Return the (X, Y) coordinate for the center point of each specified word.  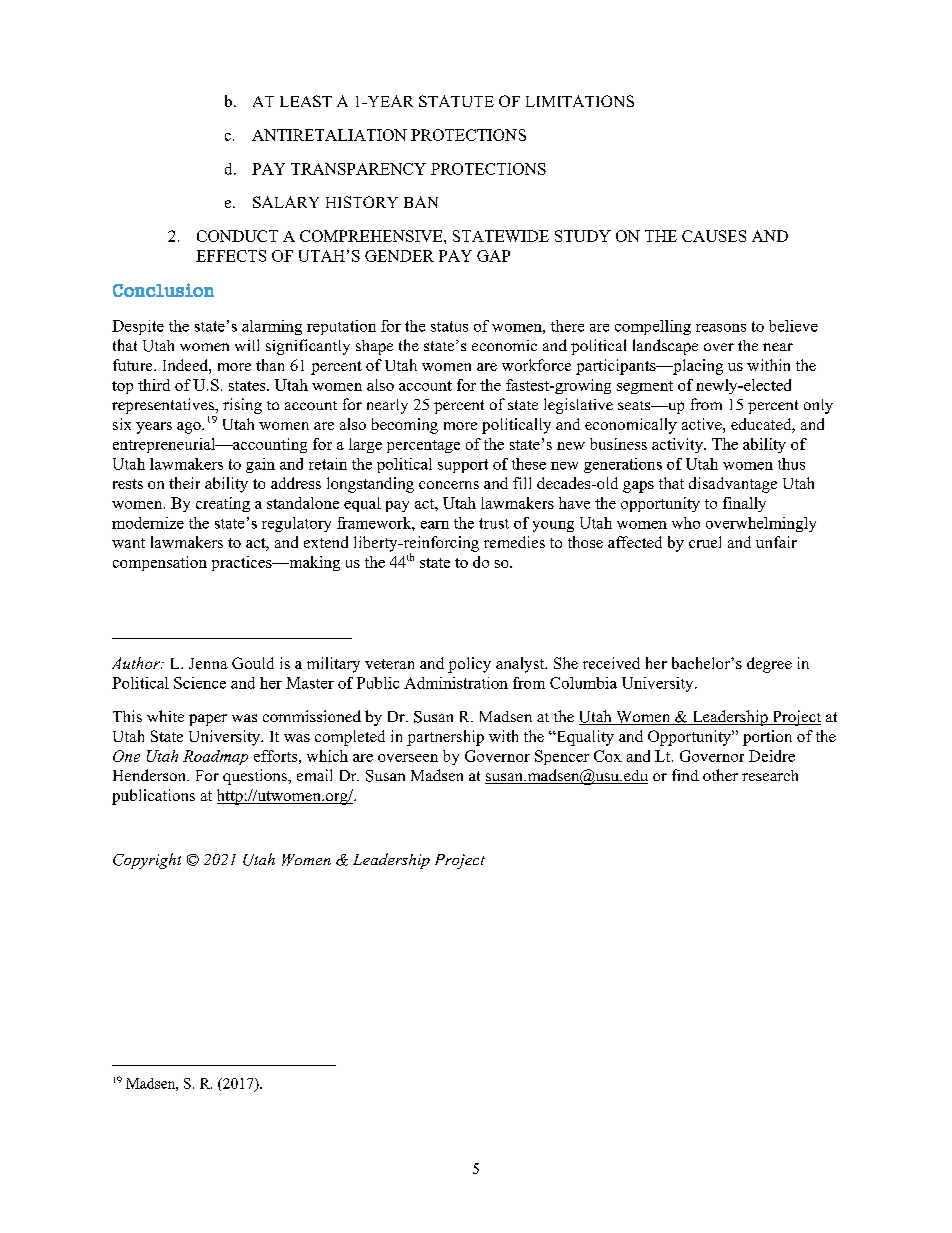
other (720, 775)
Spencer (562, 757)
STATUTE (456, 101)
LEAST (306, 101)
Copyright (147, 861)
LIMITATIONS (580, 101)
